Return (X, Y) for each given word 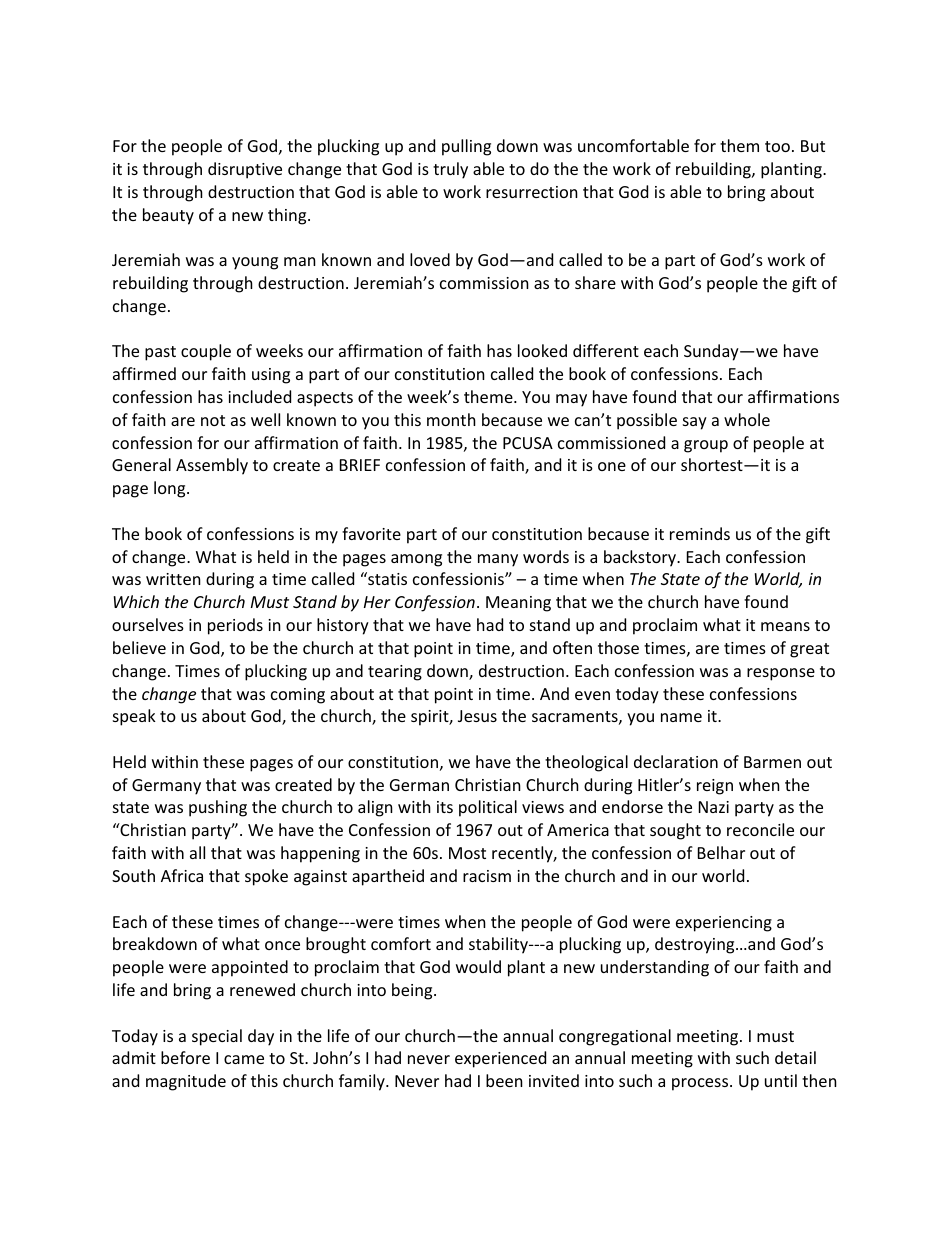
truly (450, 170)
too (777, 146)
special (217, 1037)
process (701, 1084)
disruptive (245, 170)
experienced (500, 1059)
